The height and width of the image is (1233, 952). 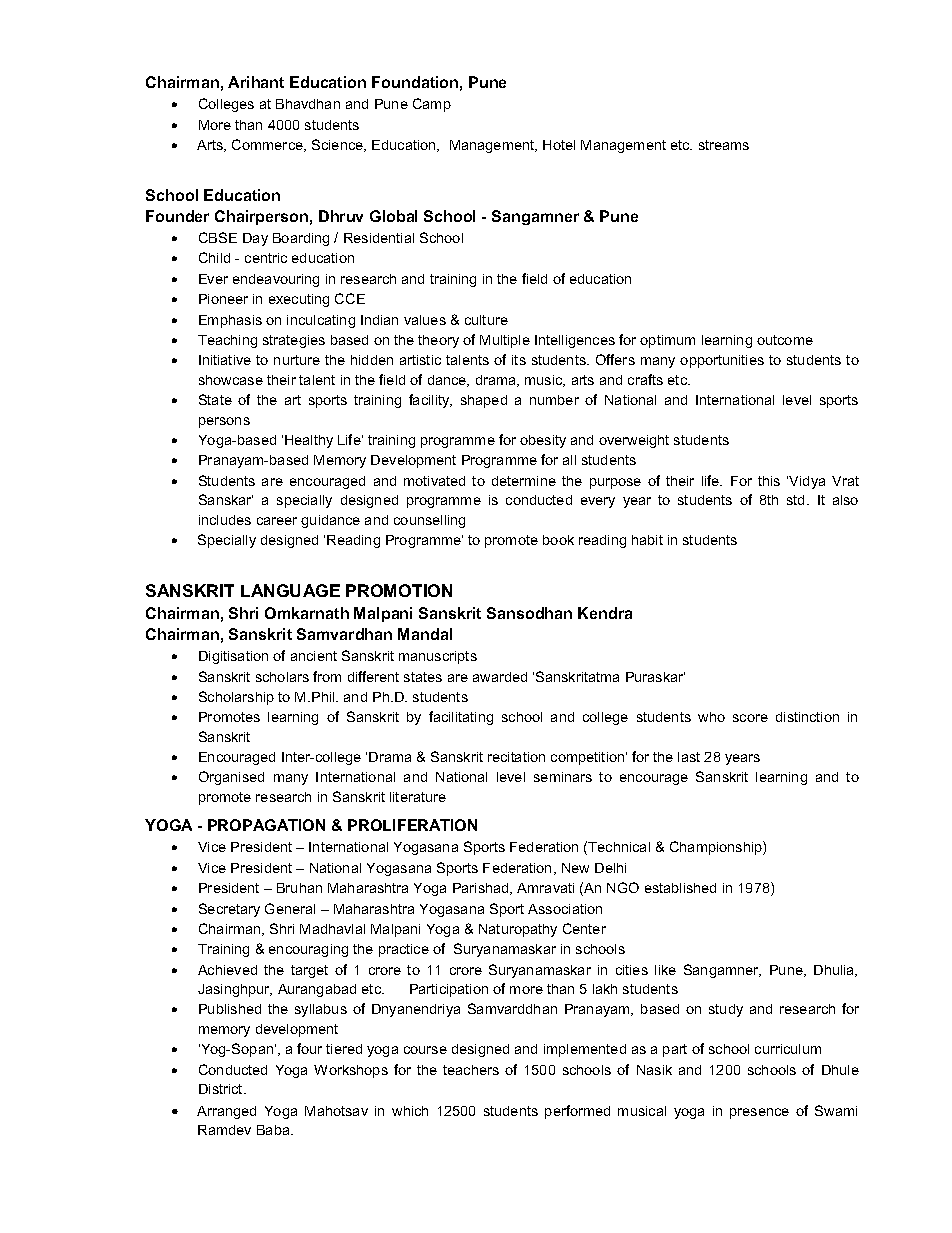 What do you see at coordinates (256, 82) in the image?
I see `Arihant` at bounding box center [256, 82].
